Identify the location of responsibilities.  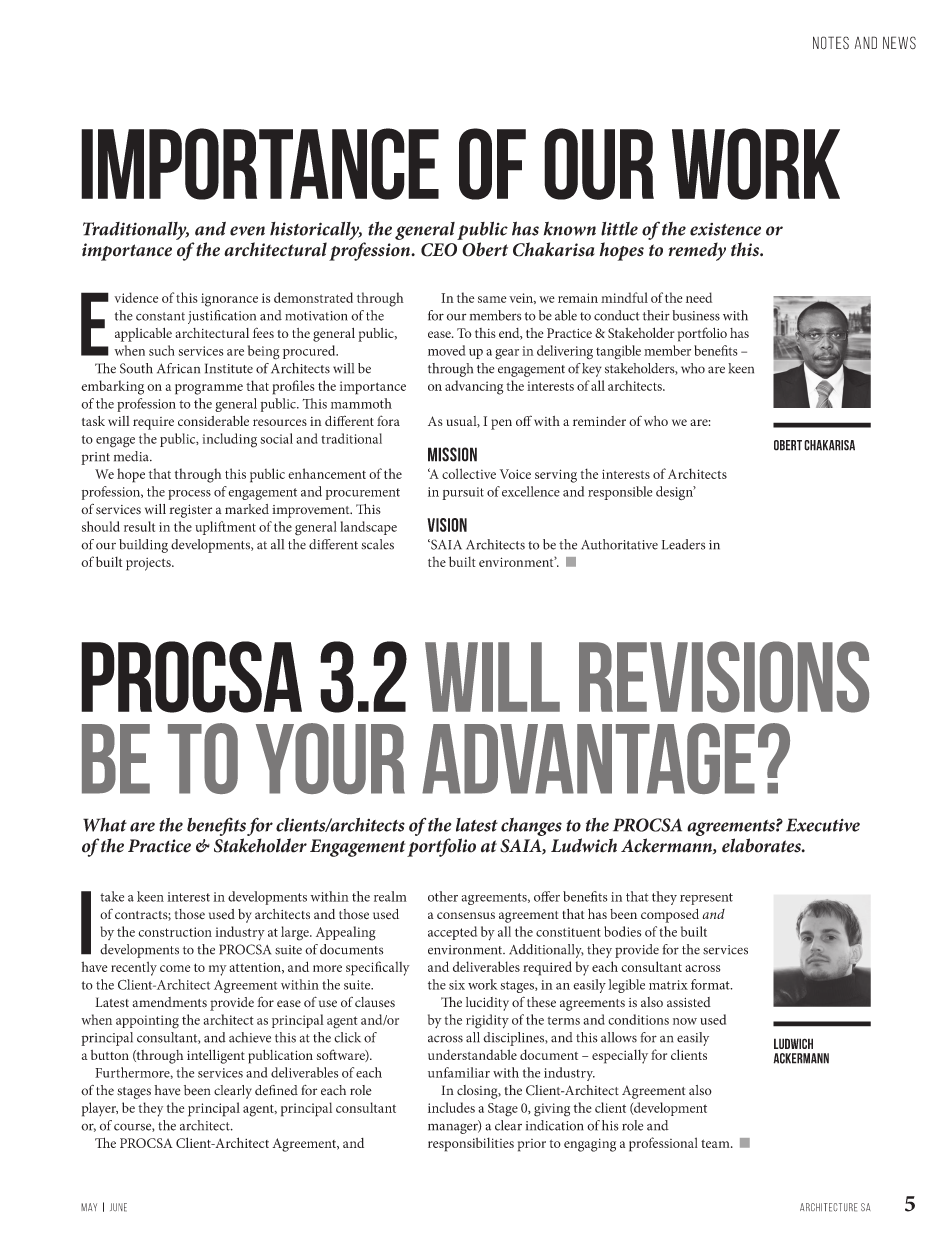
(471, 1144).
